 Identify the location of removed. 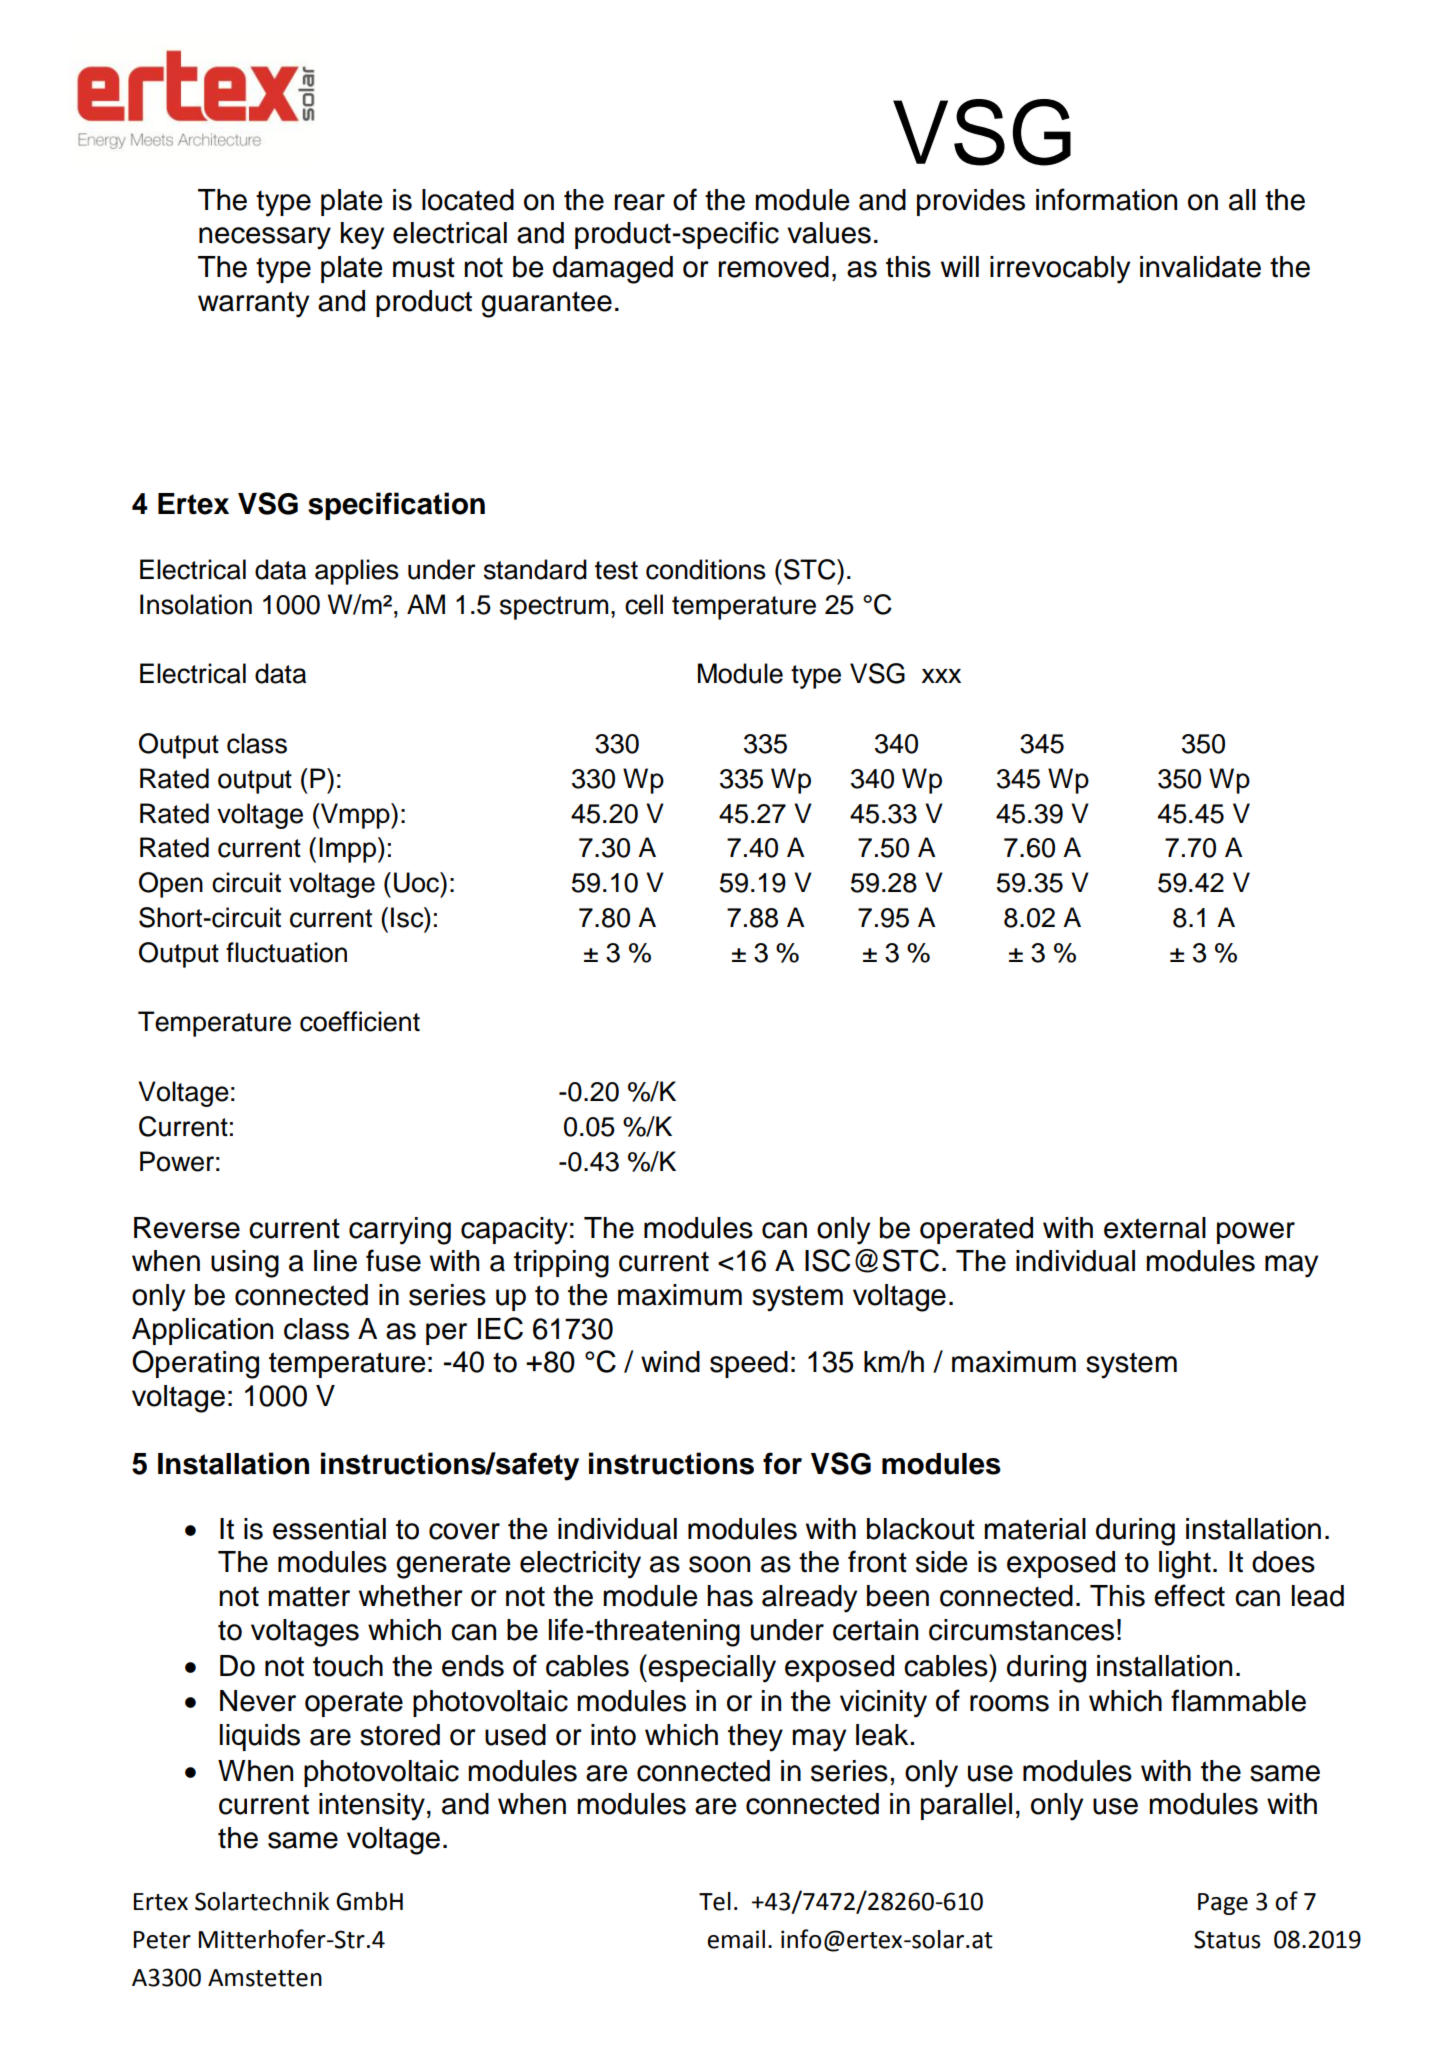
(773, 267).
